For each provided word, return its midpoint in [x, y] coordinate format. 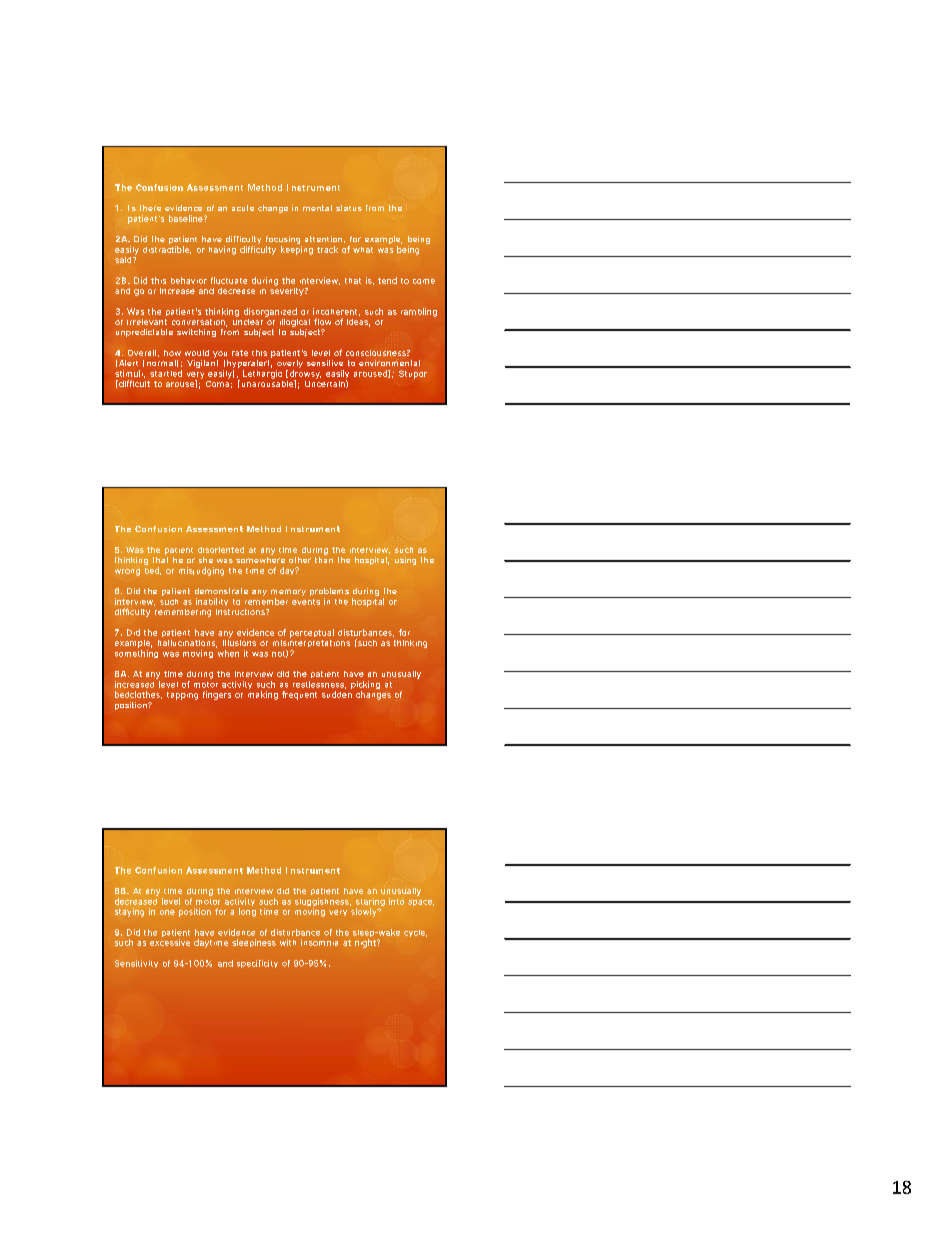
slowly [365, 912]
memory [288, 594]
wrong [127, 572]
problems [329, 593]
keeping [297, 250]
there [150, 208]
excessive [170, 942]
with [288, 942]
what [363, 250]
